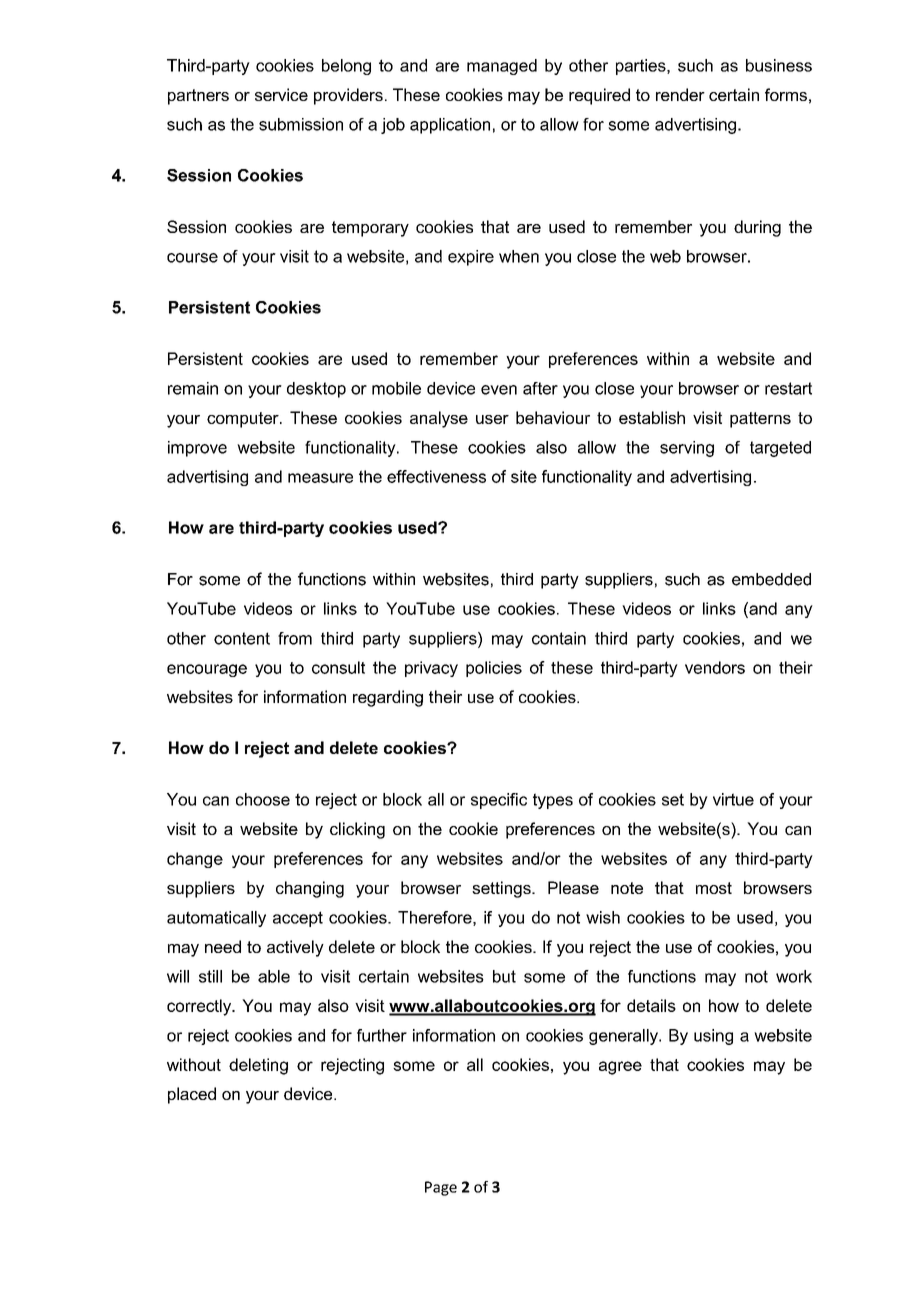  What do you see at coordinates (680, 94) in the document?
I see `render` at bounding box center [680, 94].
